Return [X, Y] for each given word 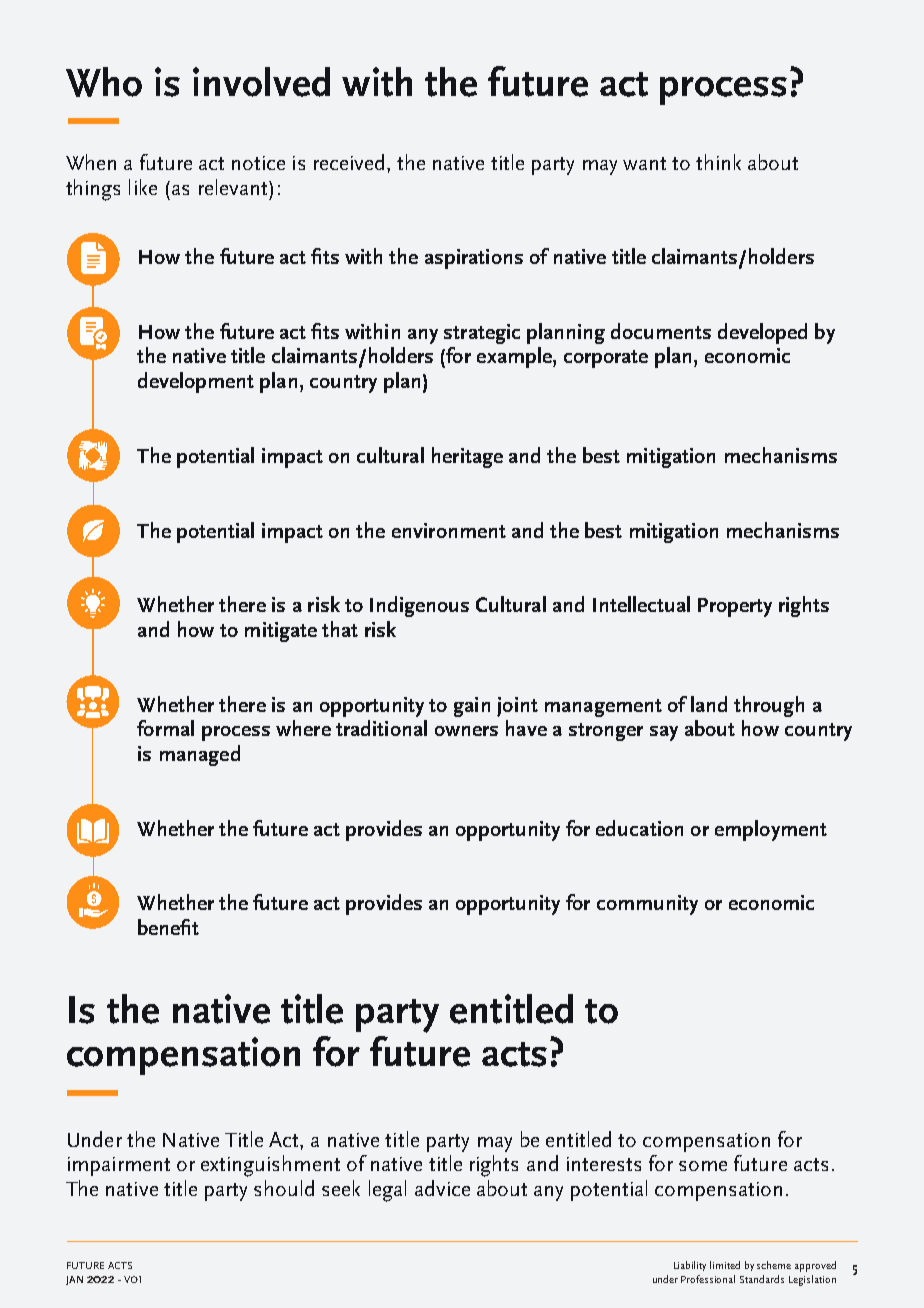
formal [165, 728]
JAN [74, 1280]
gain [472, 707]
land [709, 704]
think [718, 162]
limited [725, 1265]
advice [442, 1188]
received [349, 162]
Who [104, 82]
